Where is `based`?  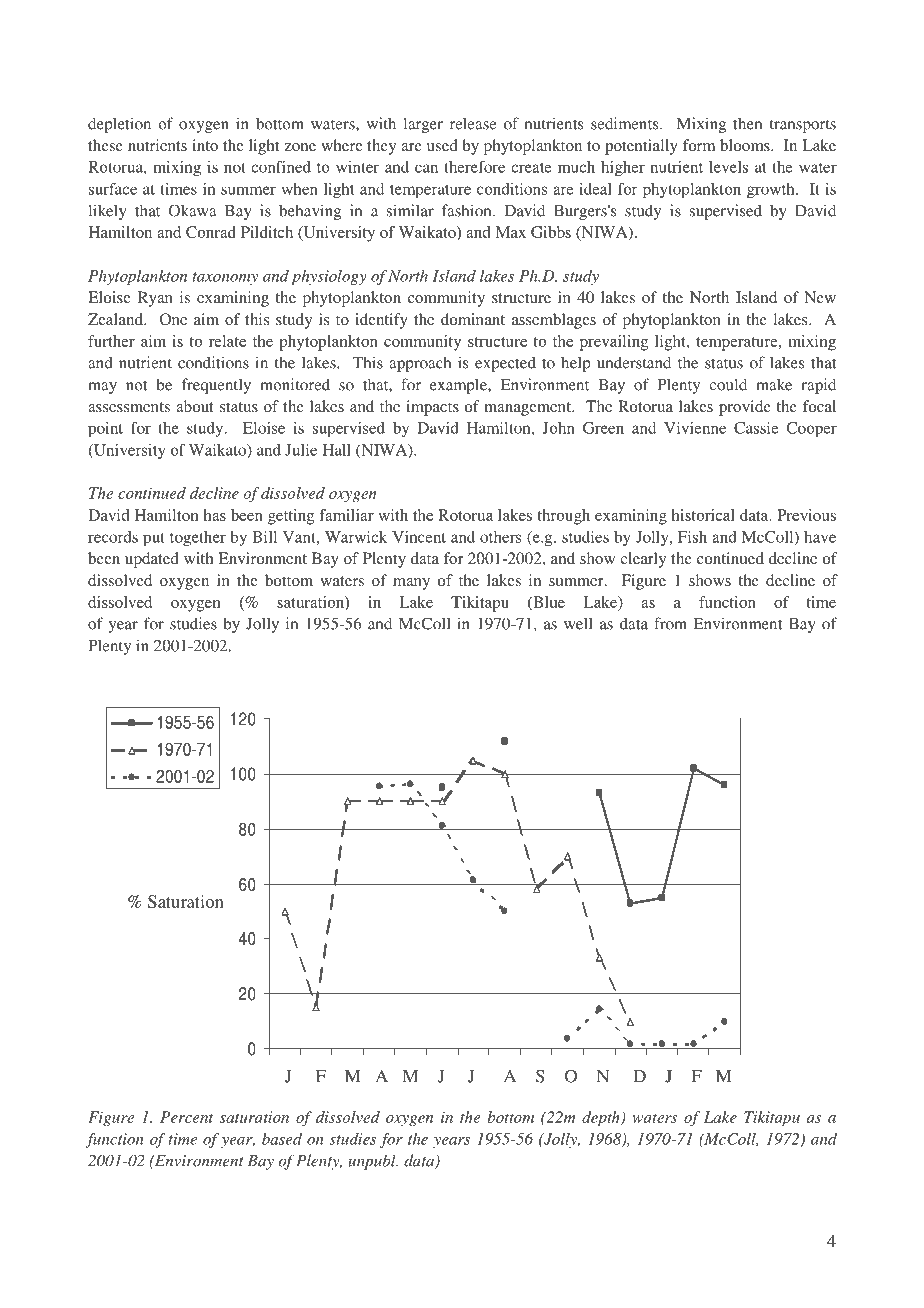
based is located at coordinates (282, 1139).
